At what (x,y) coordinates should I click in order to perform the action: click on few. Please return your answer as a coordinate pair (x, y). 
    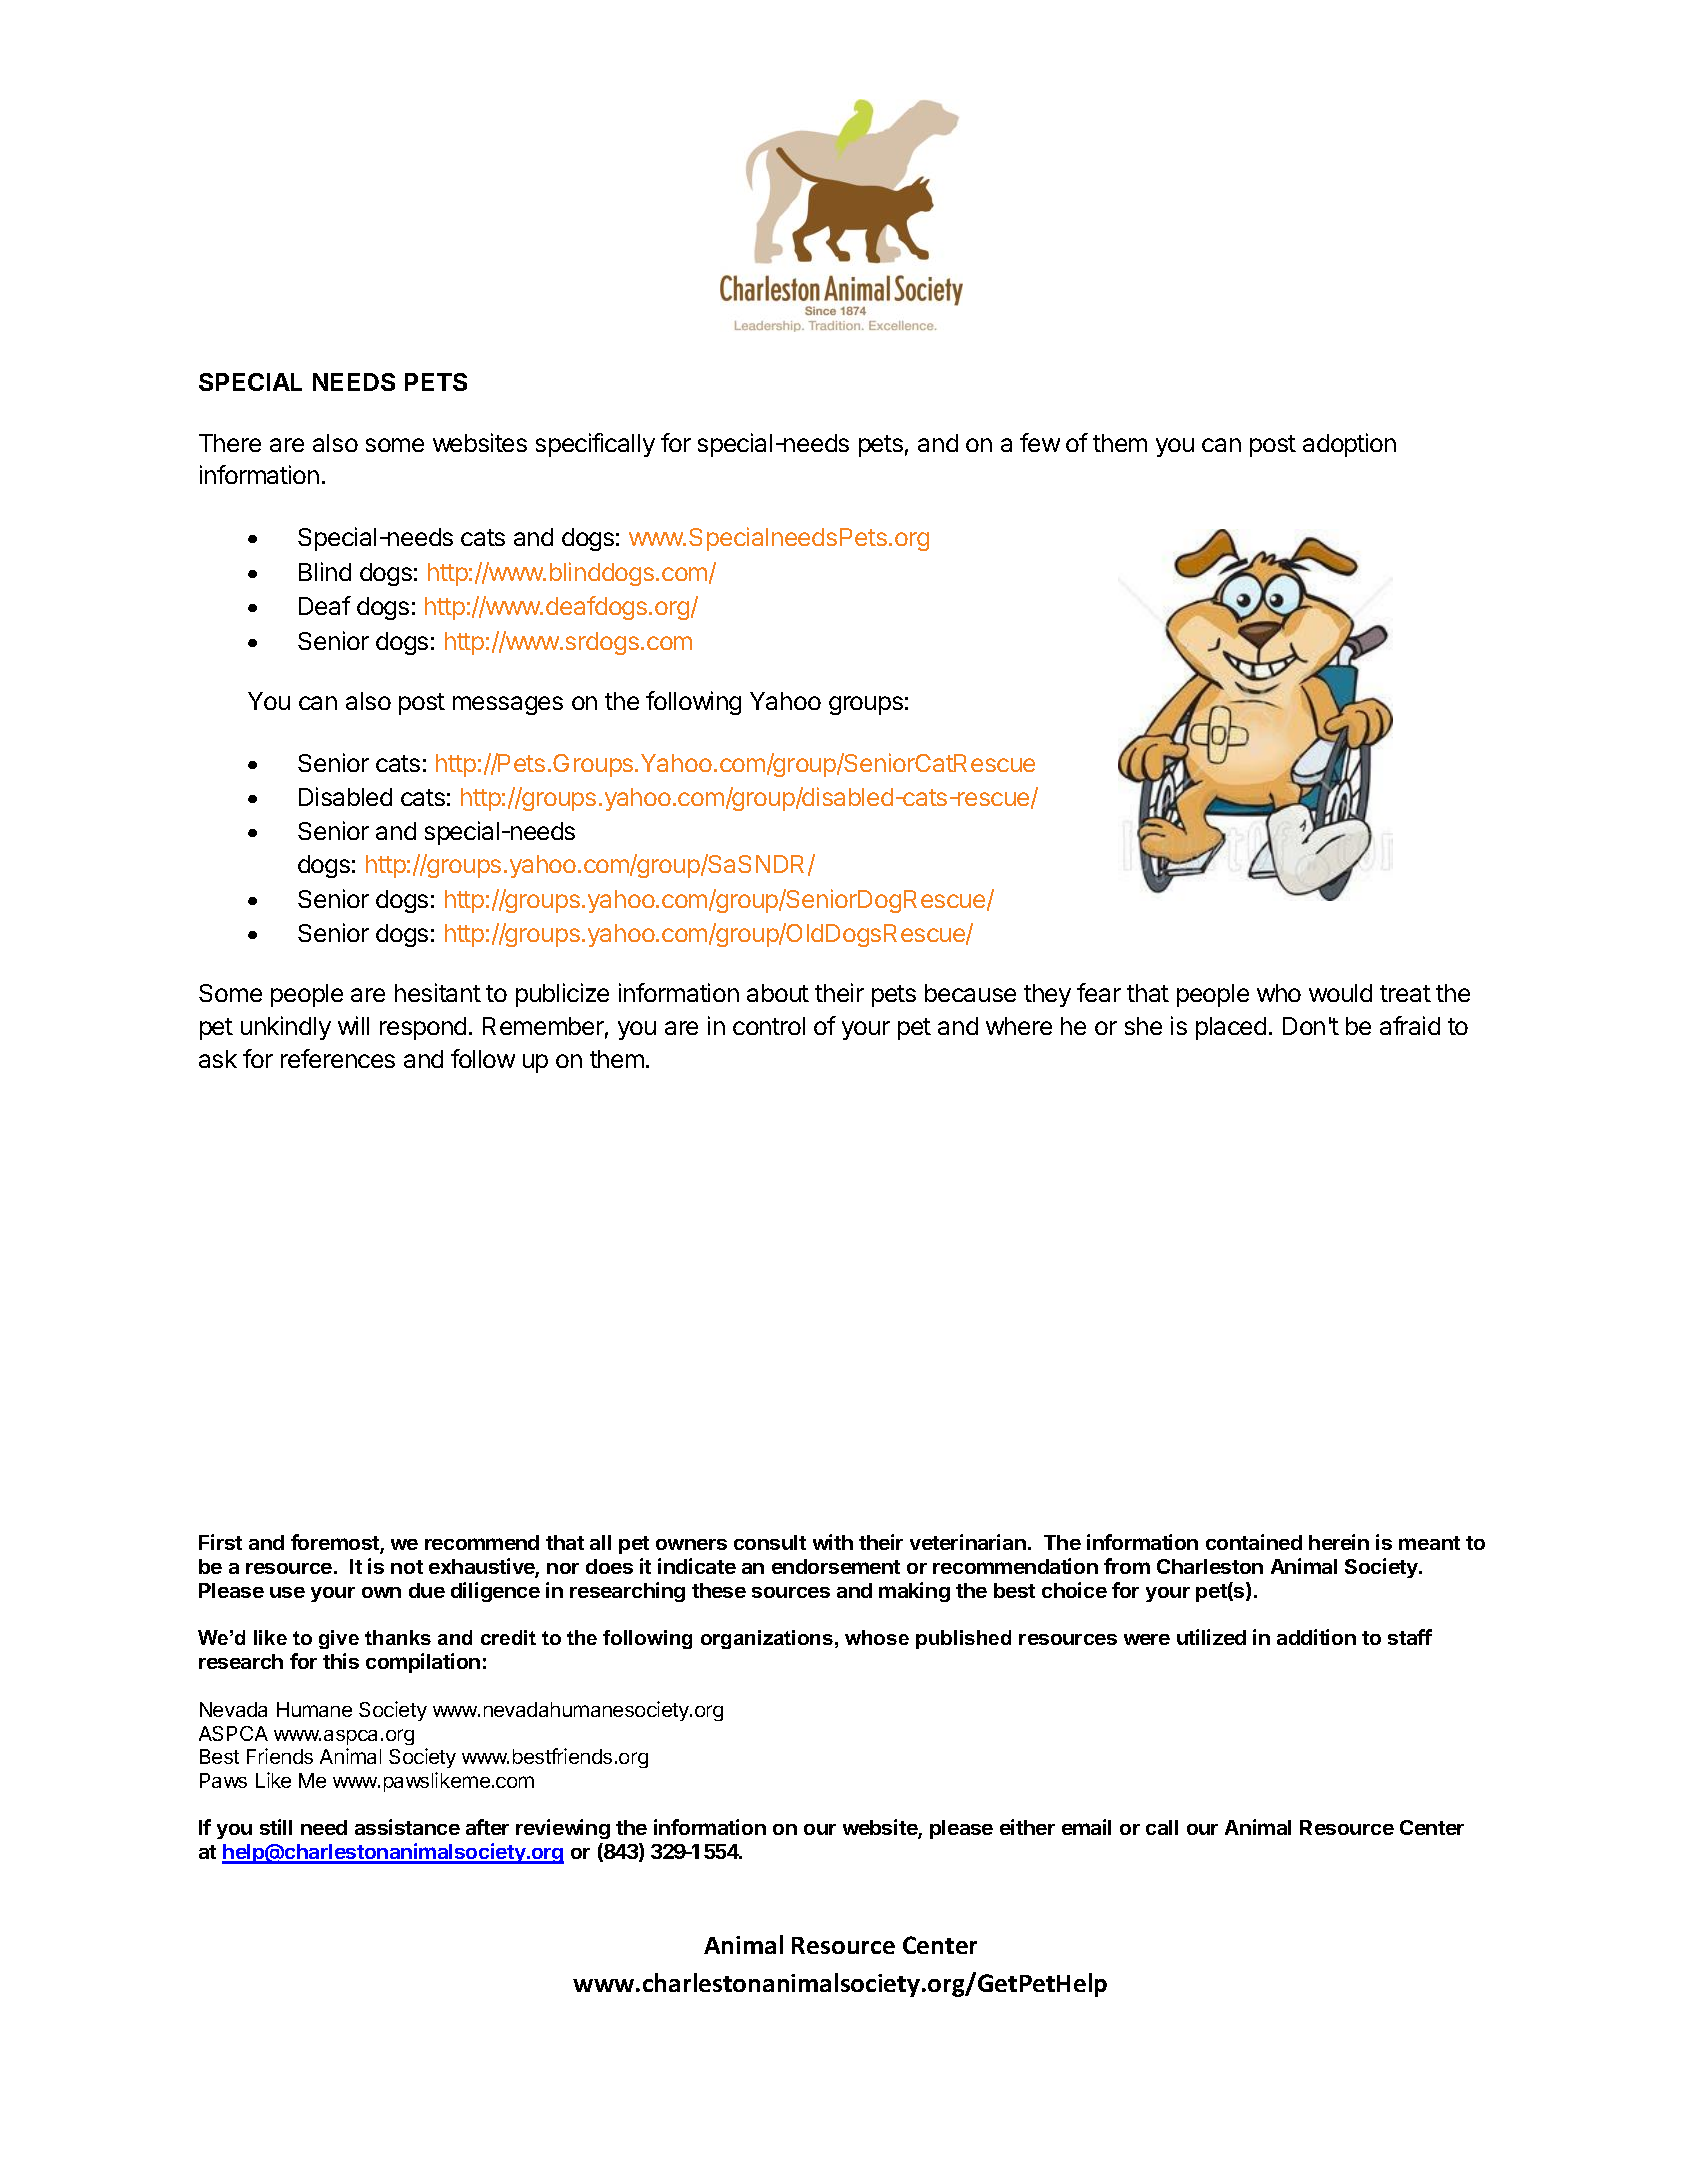
    Looking at the image, I should click on (1040, 442).
